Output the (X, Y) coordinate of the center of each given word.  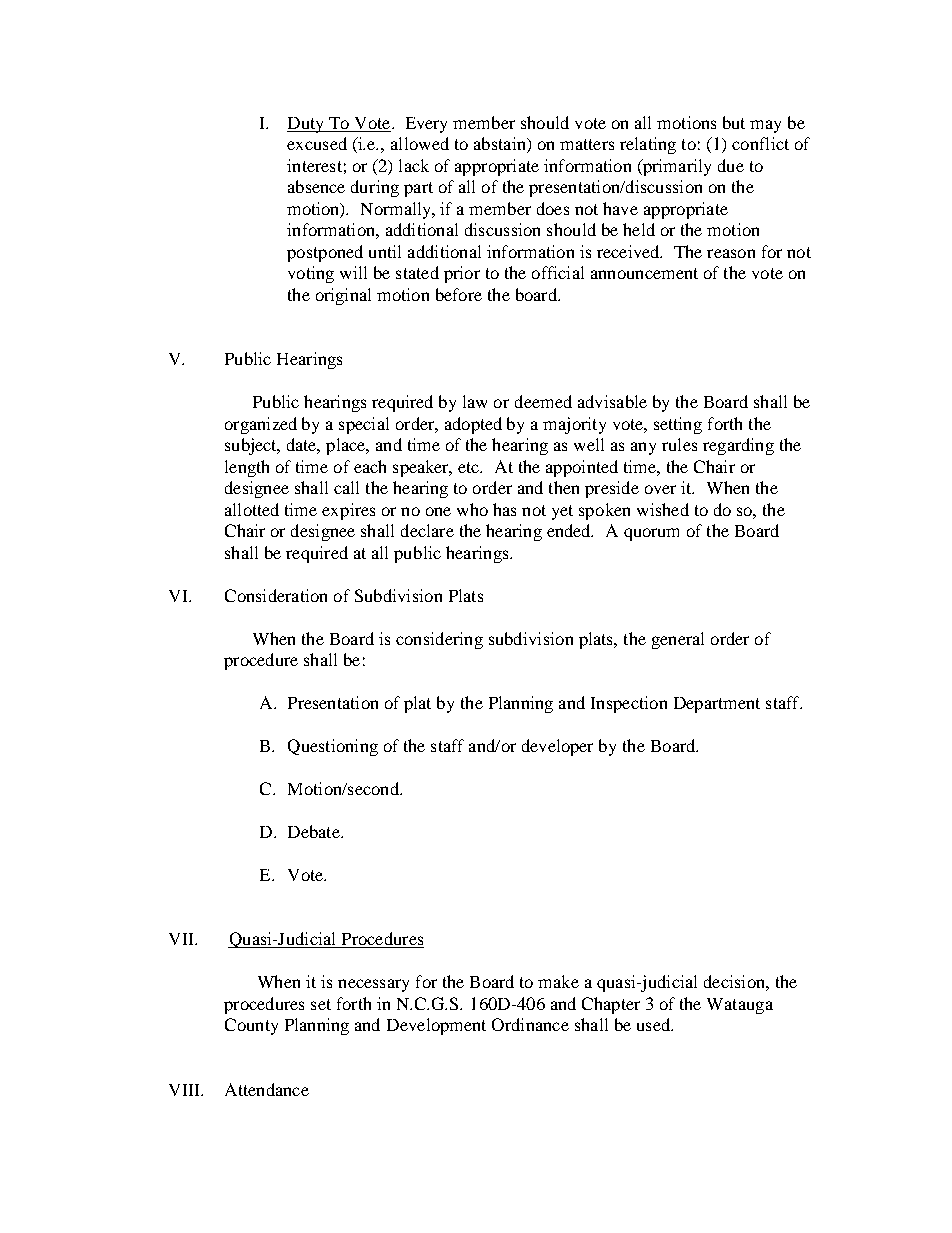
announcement (644, 273)
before (459, 294)
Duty (307, 125)
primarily (676, 167)
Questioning (333, 747)
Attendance (267, 1089)
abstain (501, 145)
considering (439, 640)
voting (311, 274)
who (472, 509)
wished (663, 509)
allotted (252, 509)
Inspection (629, 704)
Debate (315, 831)
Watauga (740, 1006)
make (558, 981)
